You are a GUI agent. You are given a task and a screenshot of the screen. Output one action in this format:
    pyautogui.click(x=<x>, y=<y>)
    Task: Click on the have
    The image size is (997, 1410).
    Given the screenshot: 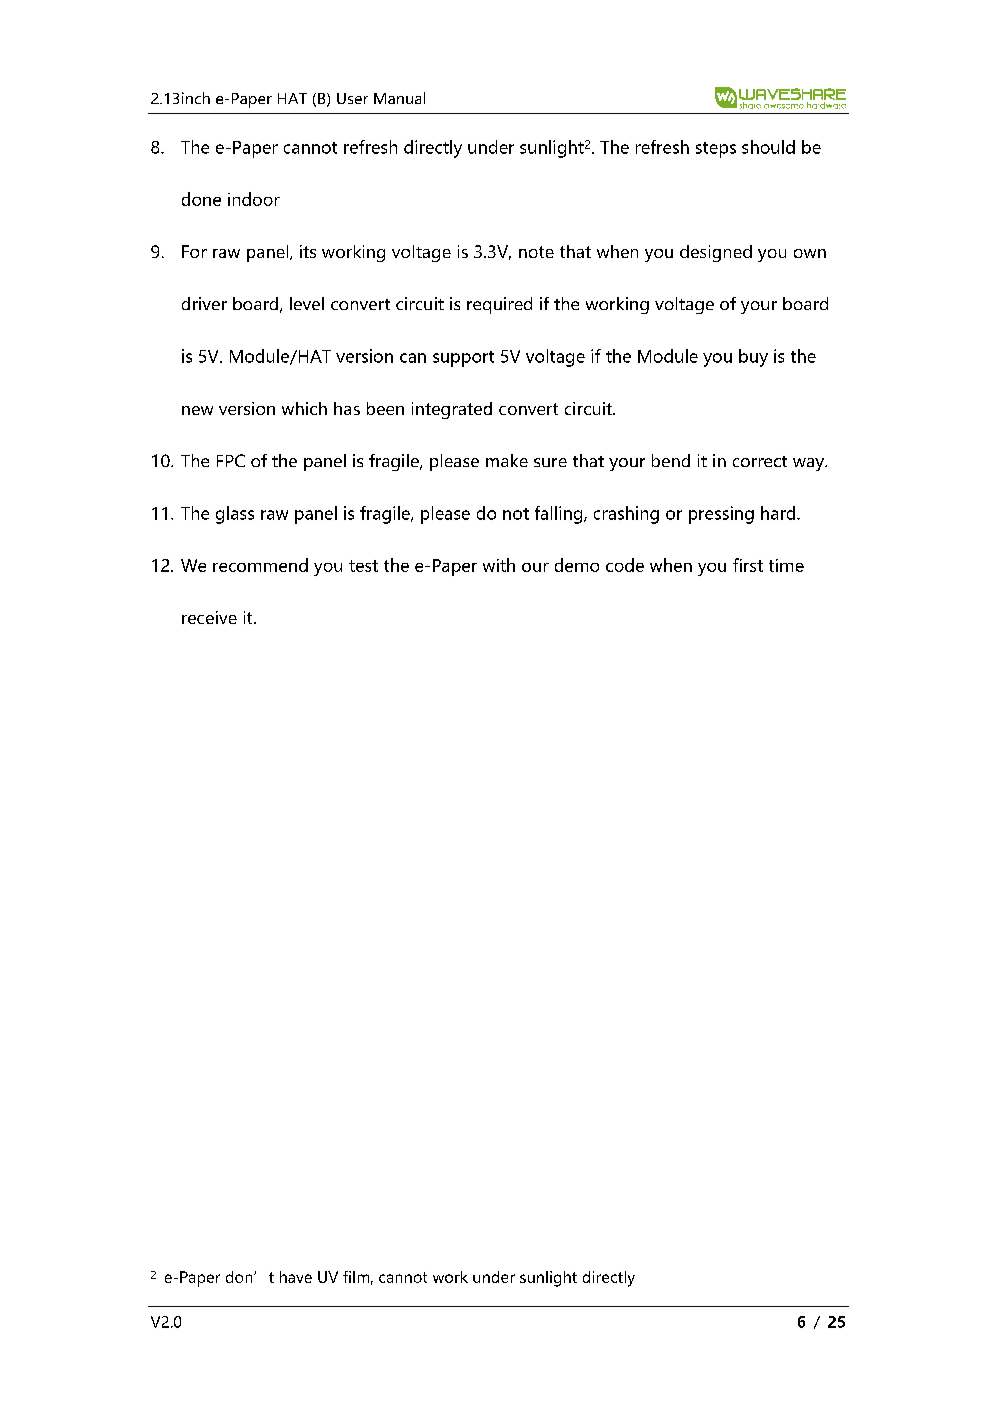 What is the action you would take?
    pyautogui.click(x=296, y=1277)
